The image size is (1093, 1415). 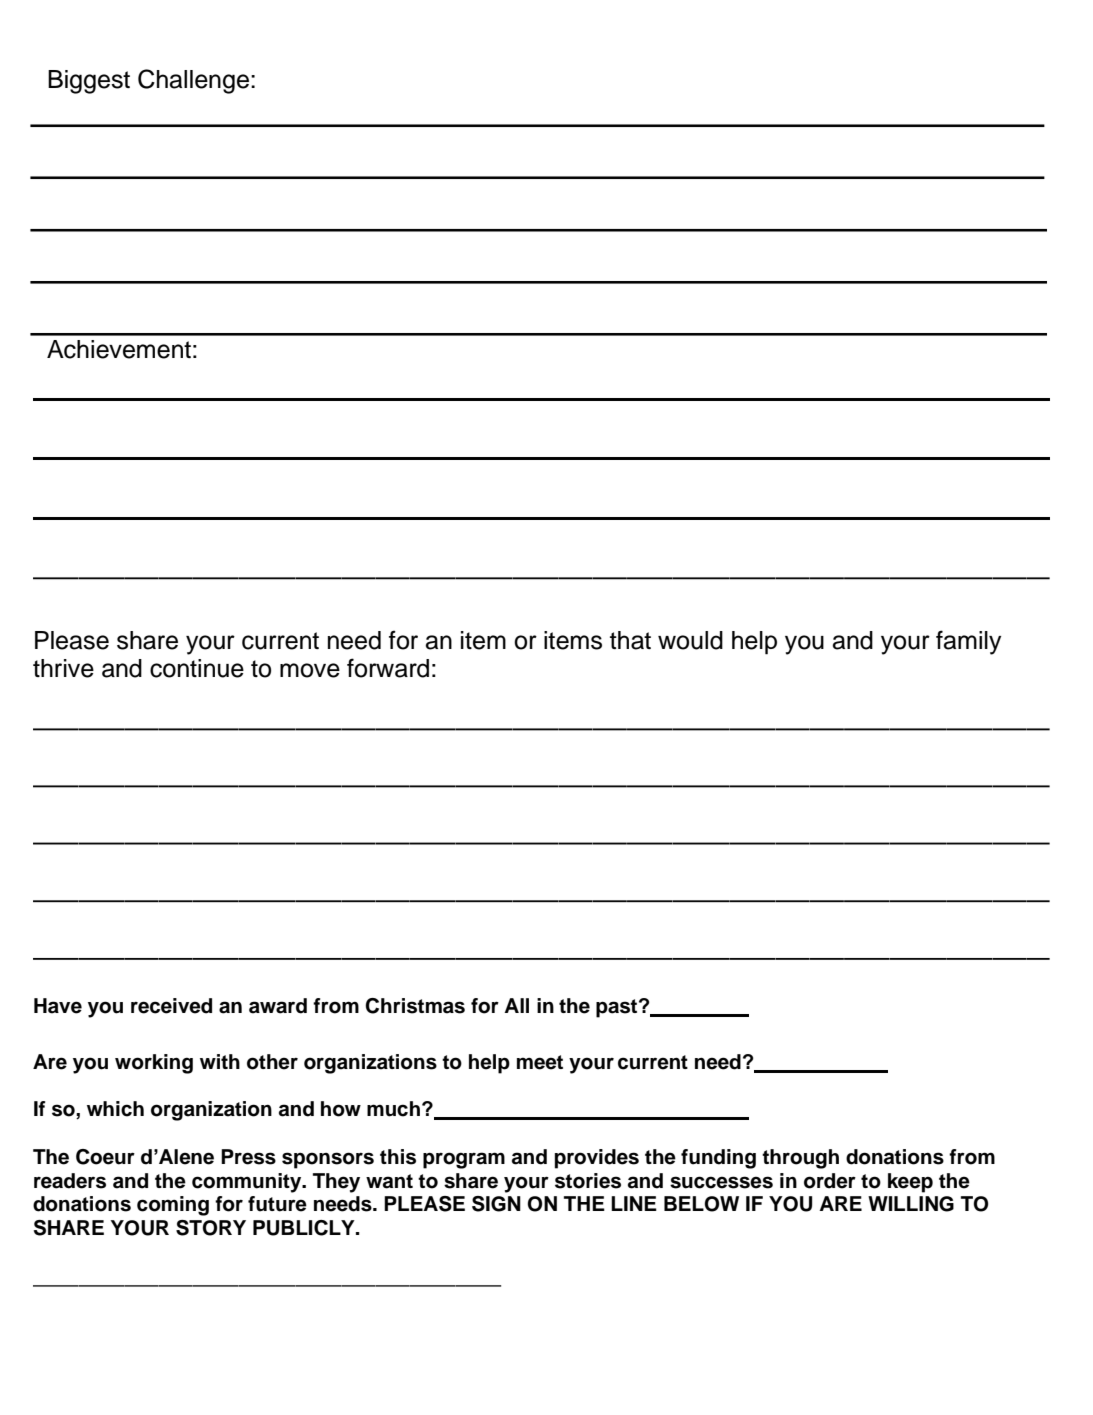 What do you see at coordinates (388, 668) in the page?
I see `forward` at bounding box center [388, 668].
